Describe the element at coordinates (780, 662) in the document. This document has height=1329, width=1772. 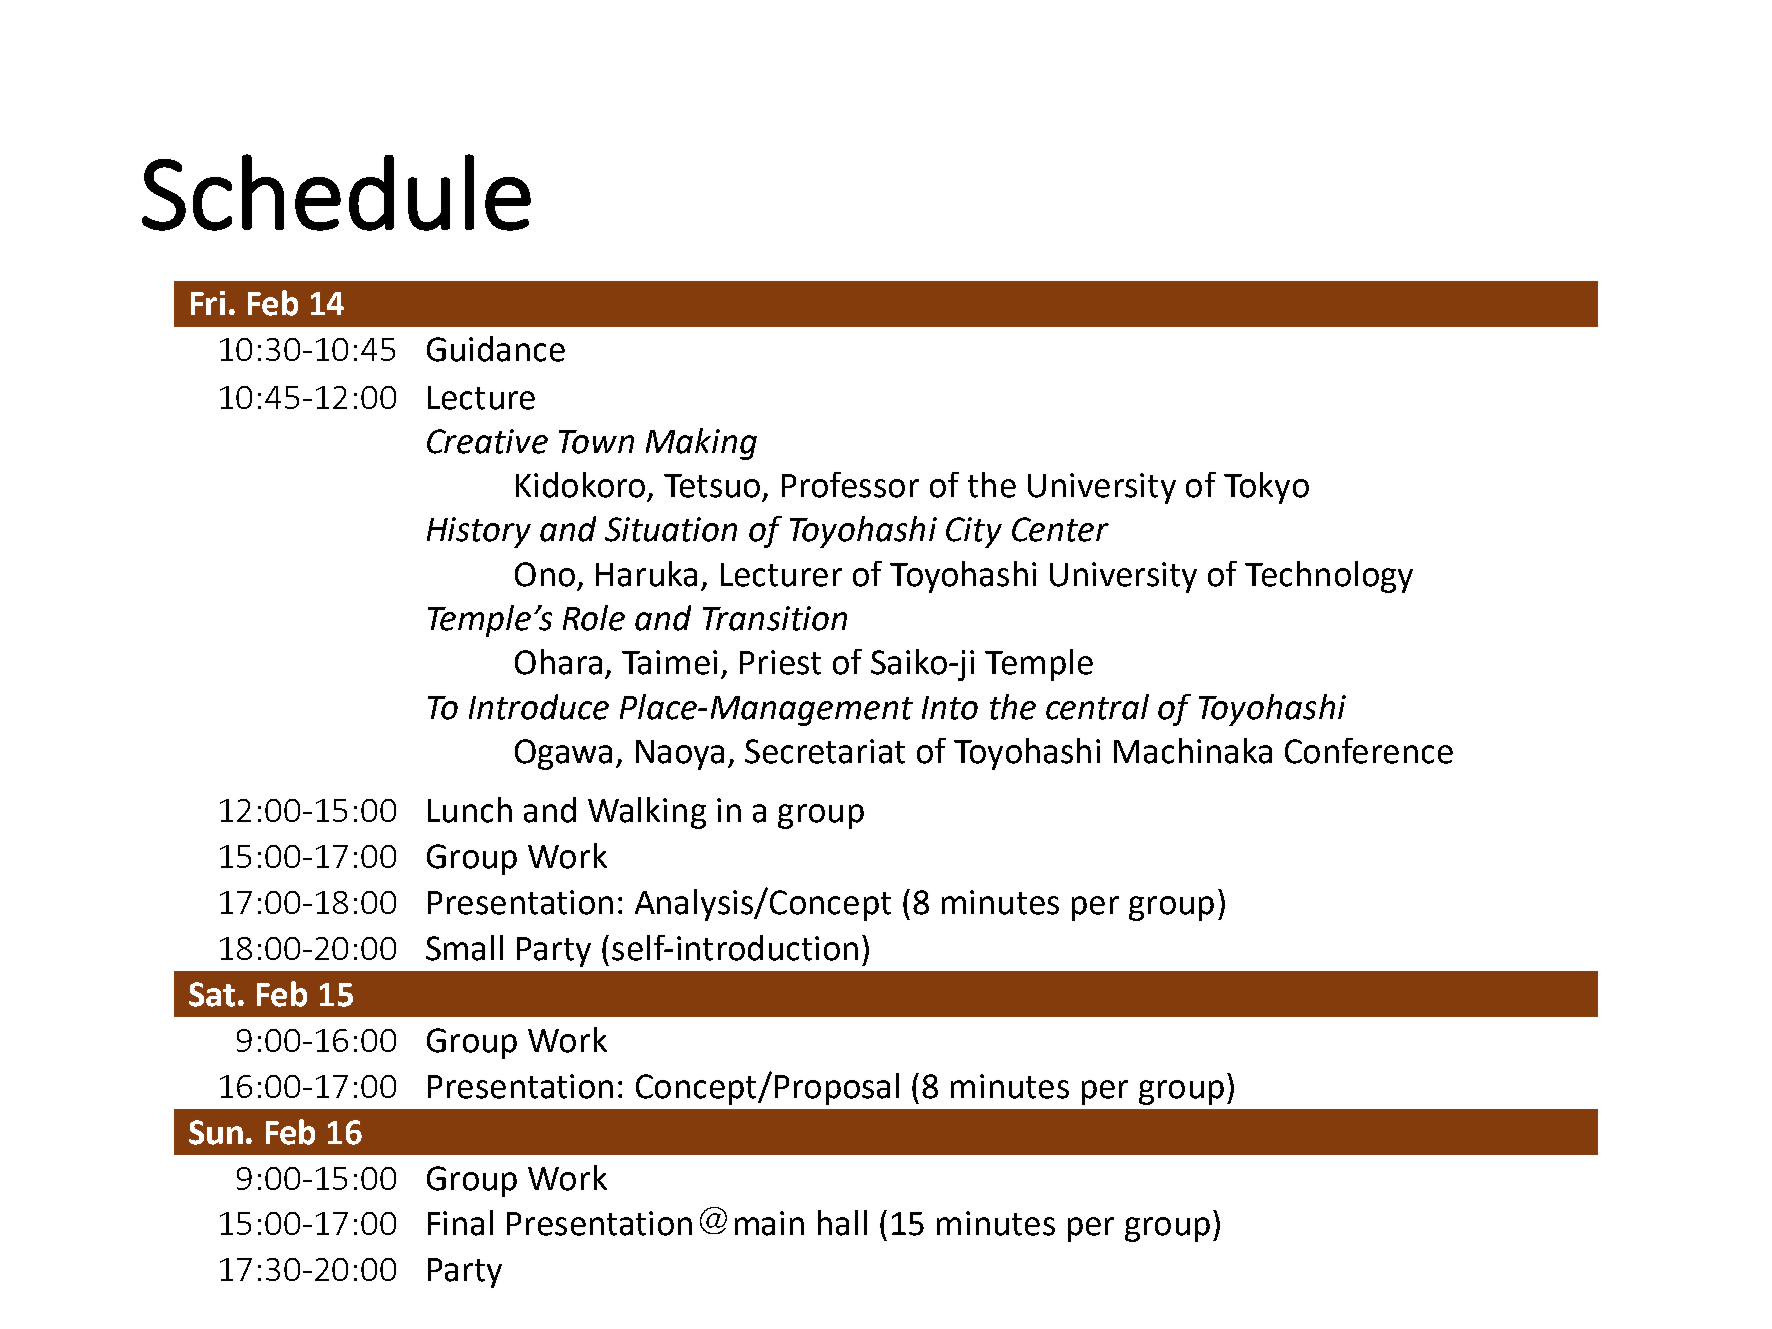
I see `Priest` at that location.
